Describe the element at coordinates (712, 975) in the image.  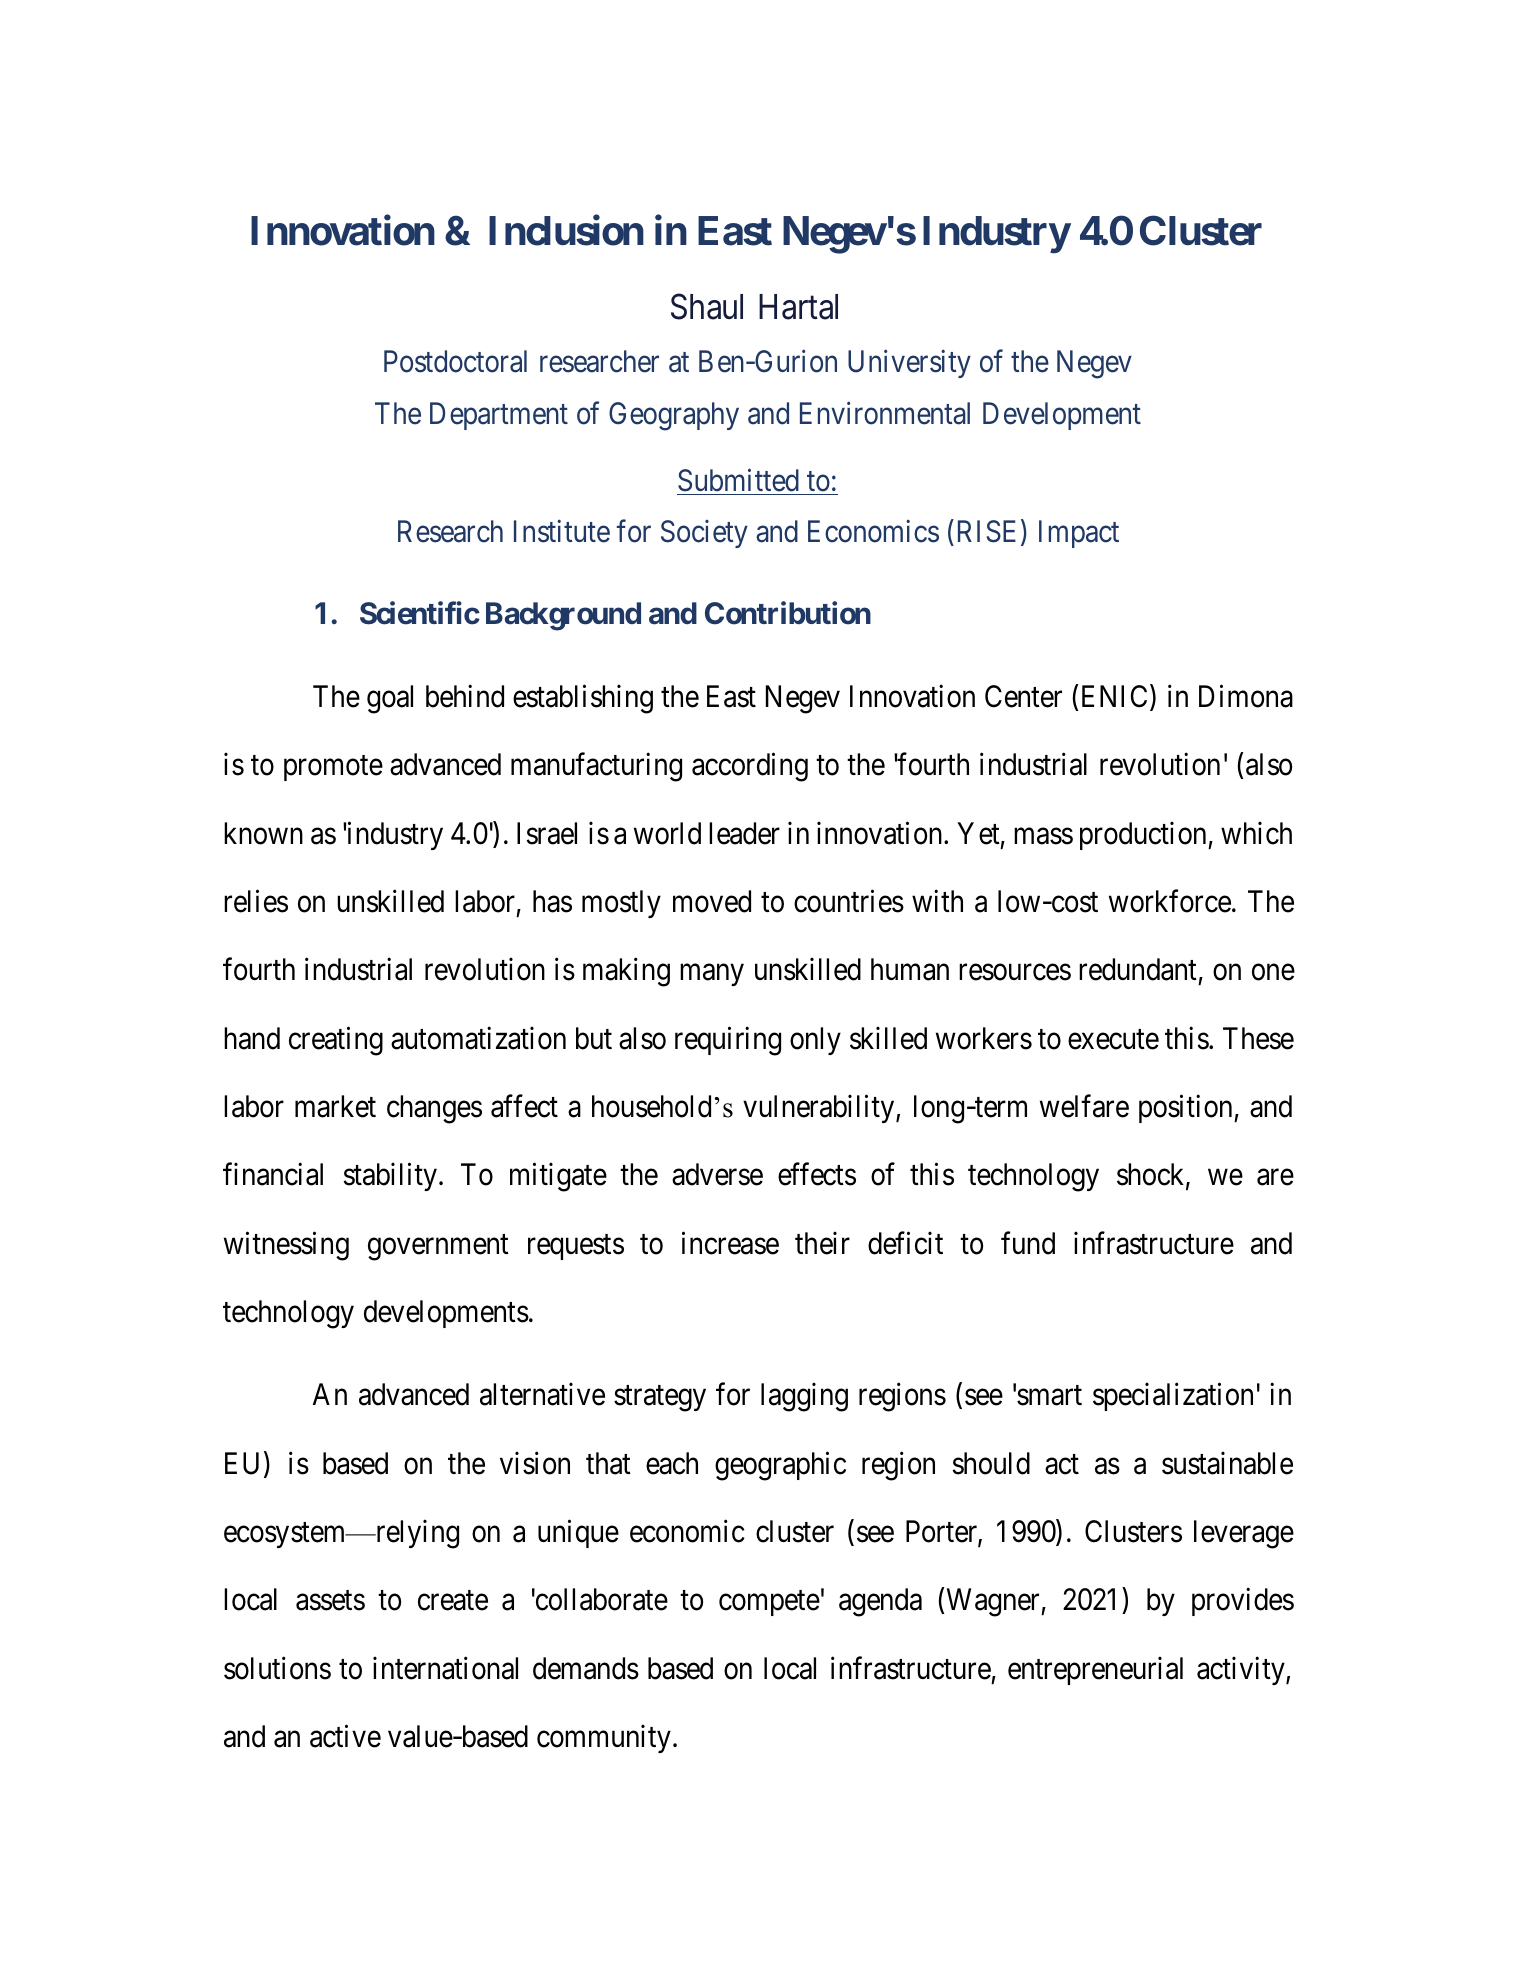
I see `many` at that location.
